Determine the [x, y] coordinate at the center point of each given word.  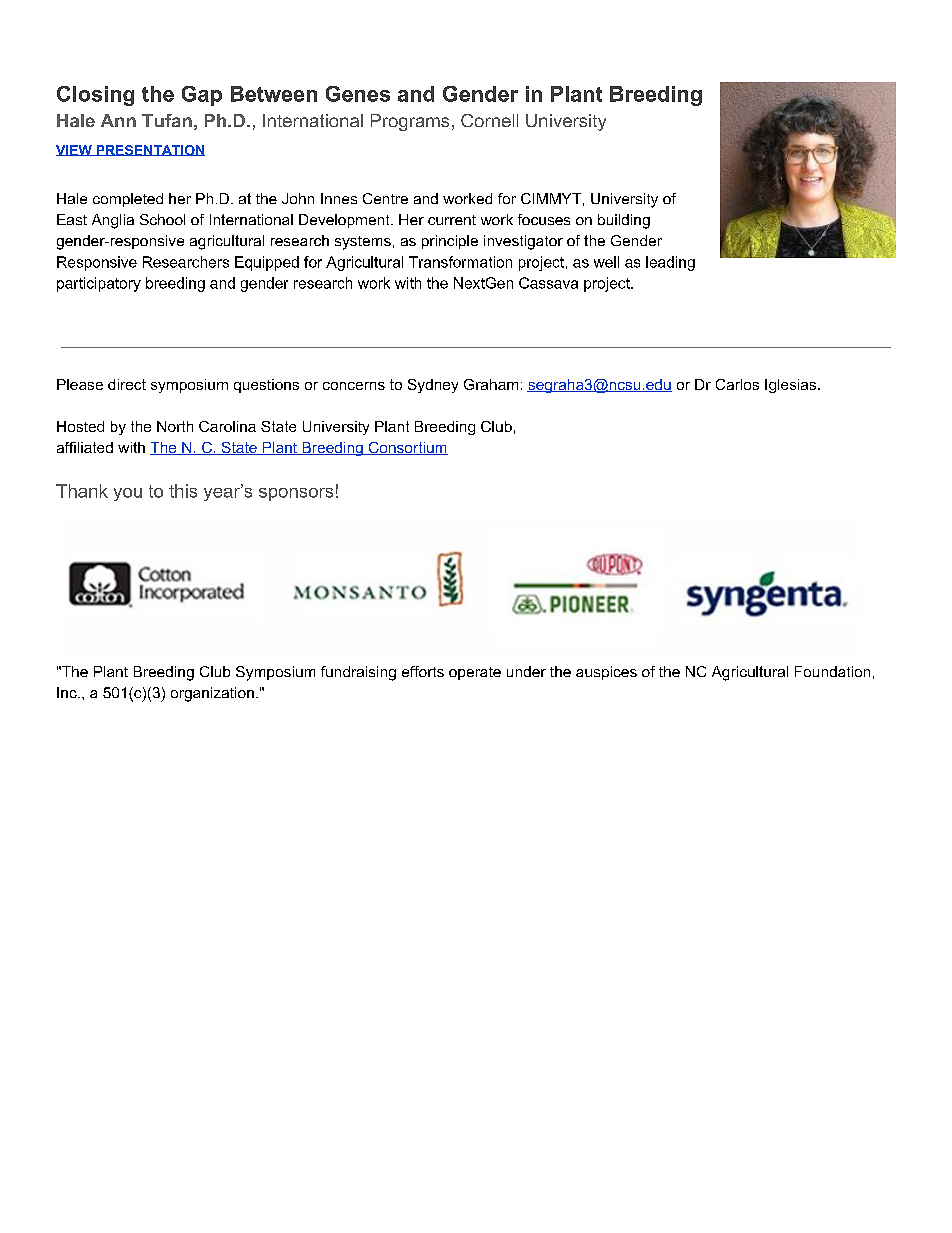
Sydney [433, 386]
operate [475, 673]
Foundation [832, 671]
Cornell [489, 120]
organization [212, 694]
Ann [118, 120]
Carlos [737, 384]
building [624, 221]
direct [127, 384]
